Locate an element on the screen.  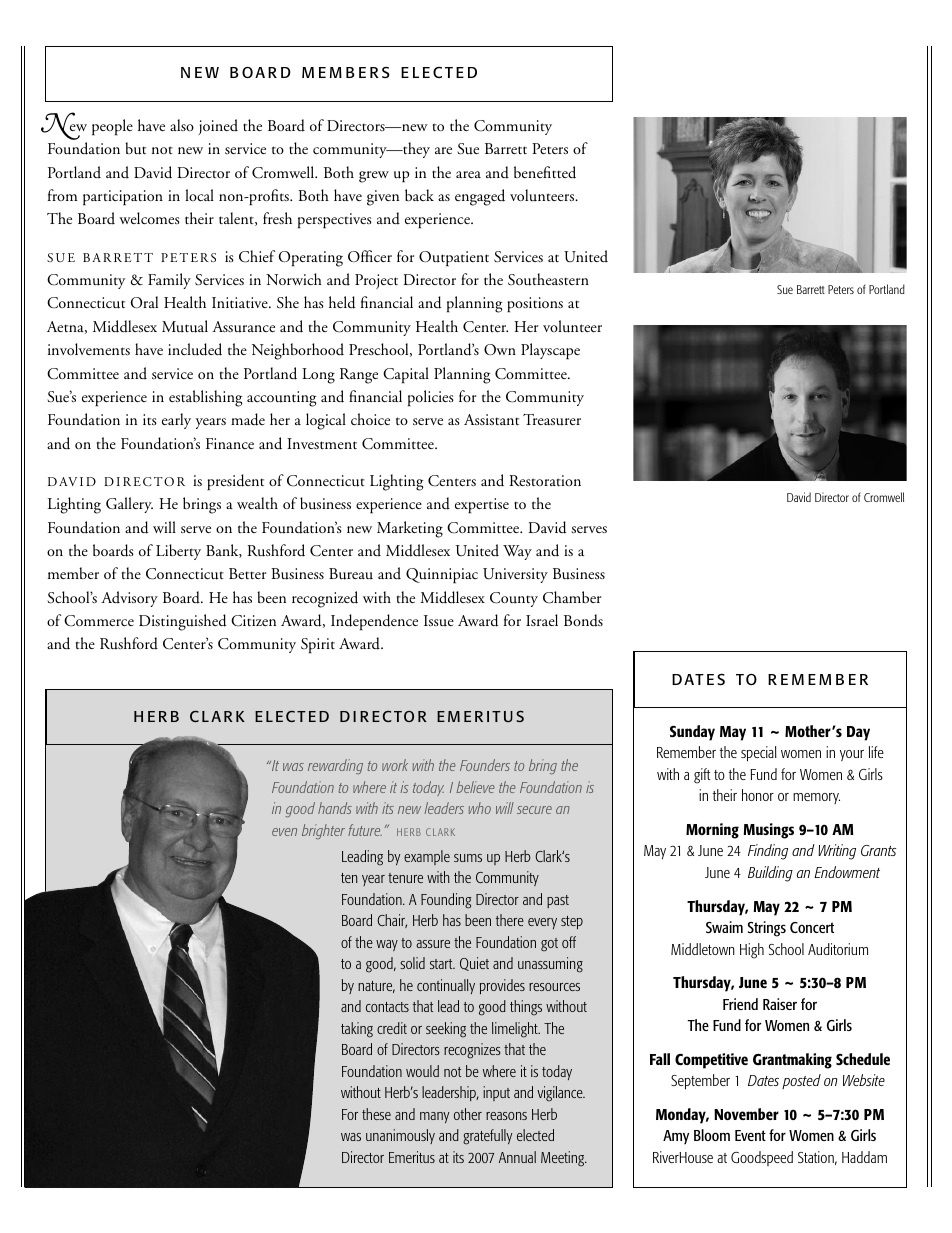
area is located at coordinates (468, 174).
